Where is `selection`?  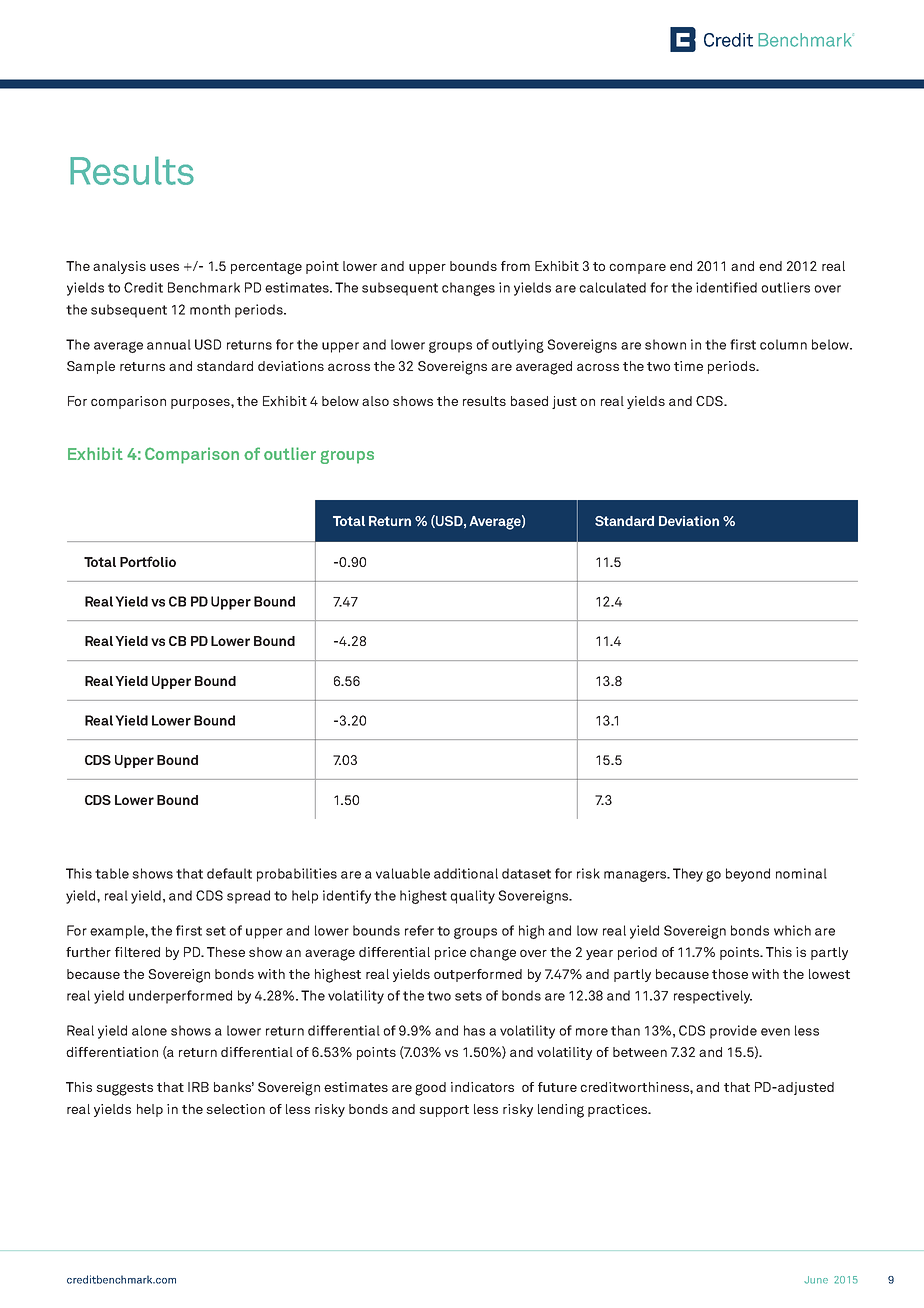 selection is located at coordinates (235, 1109).
